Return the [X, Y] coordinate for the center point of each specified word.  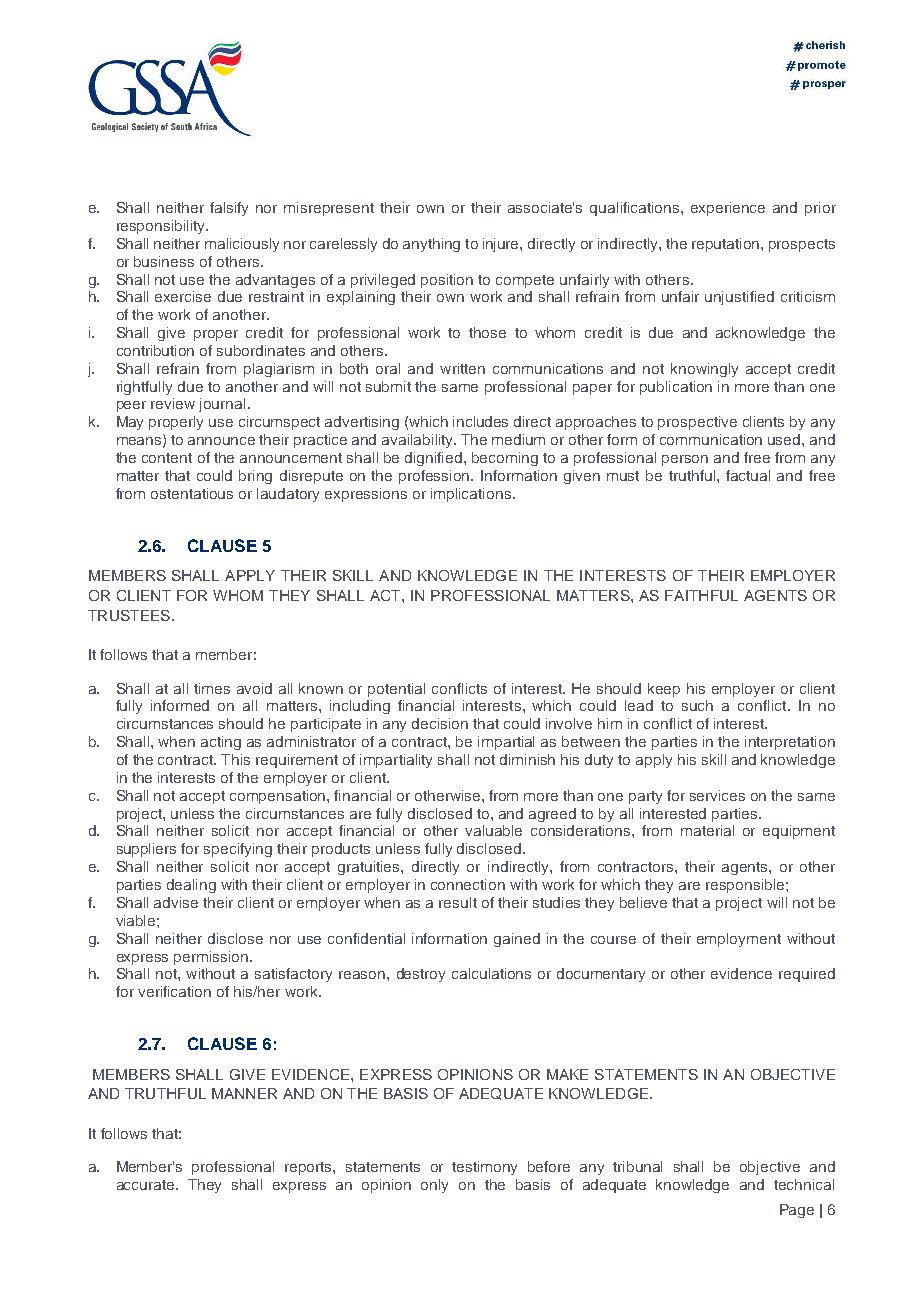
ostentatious [192, 493]
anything [431, 245]
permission [212, 958]
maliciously [242, 245]
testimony [484, 1168]
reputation [727, 245]
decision [440, 723]
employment [739, 940]
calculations [491, 973]
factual [748, 475]
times [212, 688]
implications [472, 495]
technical [804, 1184]
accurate [147, 1185]
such [697, 705]
